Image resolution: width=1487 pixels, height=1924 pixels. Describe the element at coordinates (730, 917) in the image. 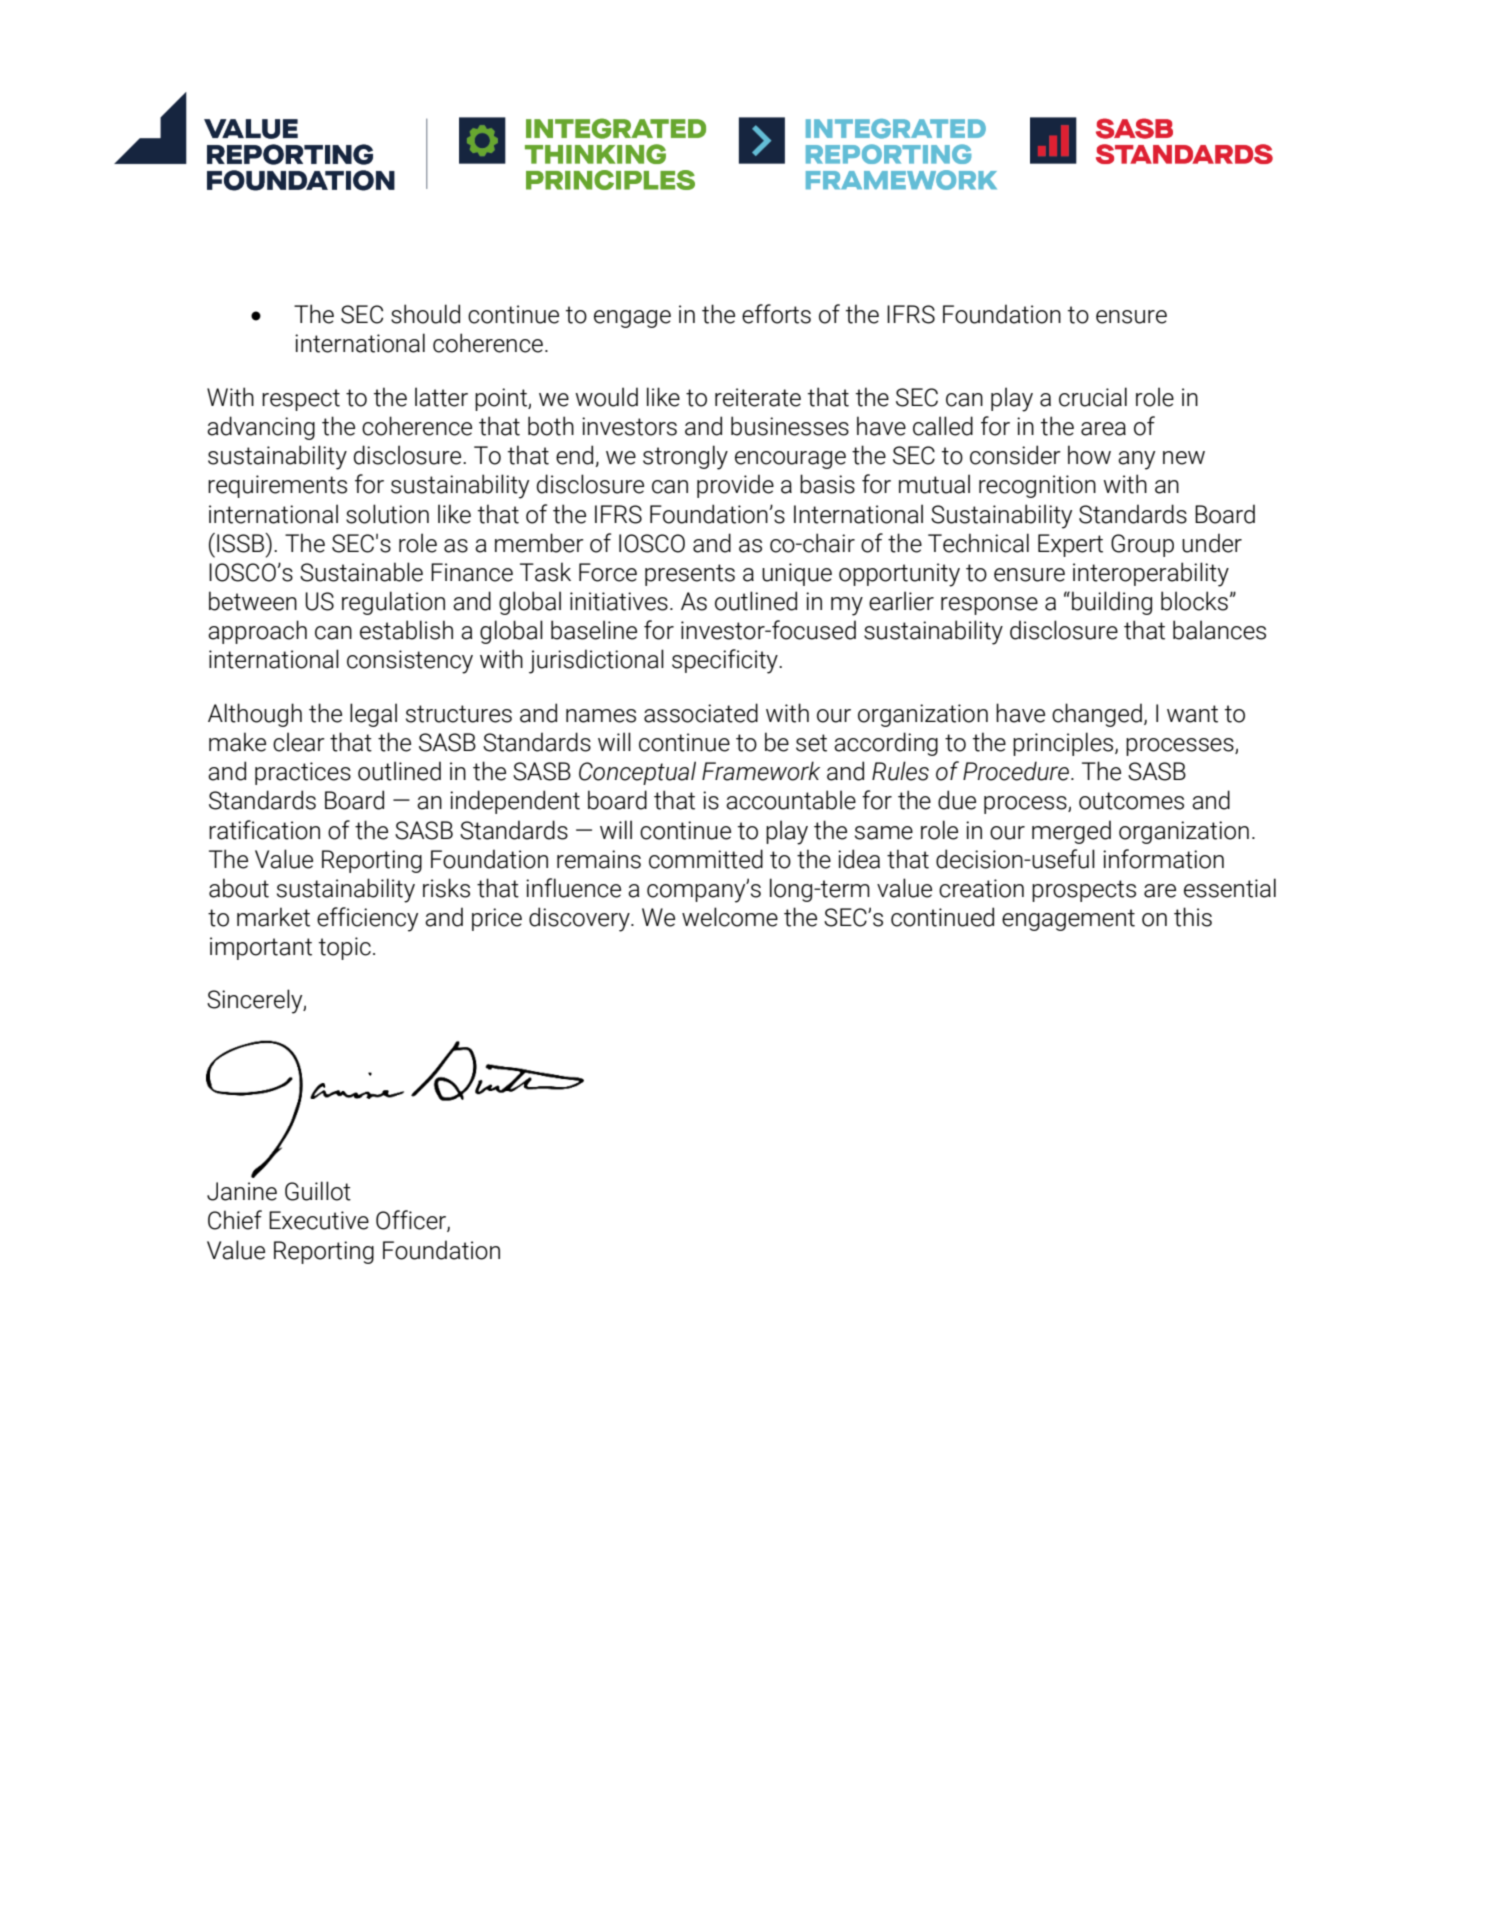

I see `welcome` at that location.
